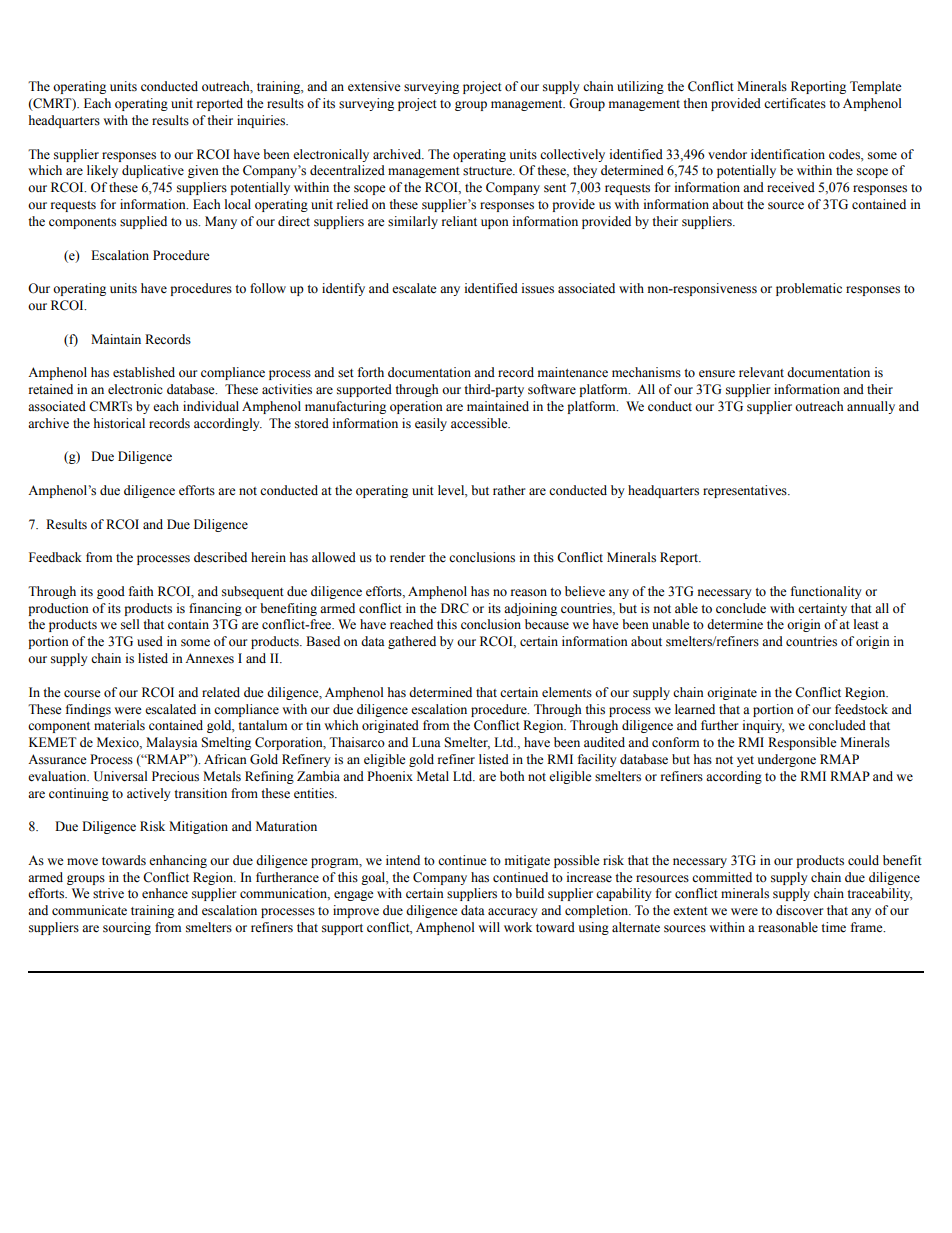 This image has width=952, height=1233. What do you see at coordinates (795, 103) in the image?
I see `certificates` at bounding box center [795, 103].
